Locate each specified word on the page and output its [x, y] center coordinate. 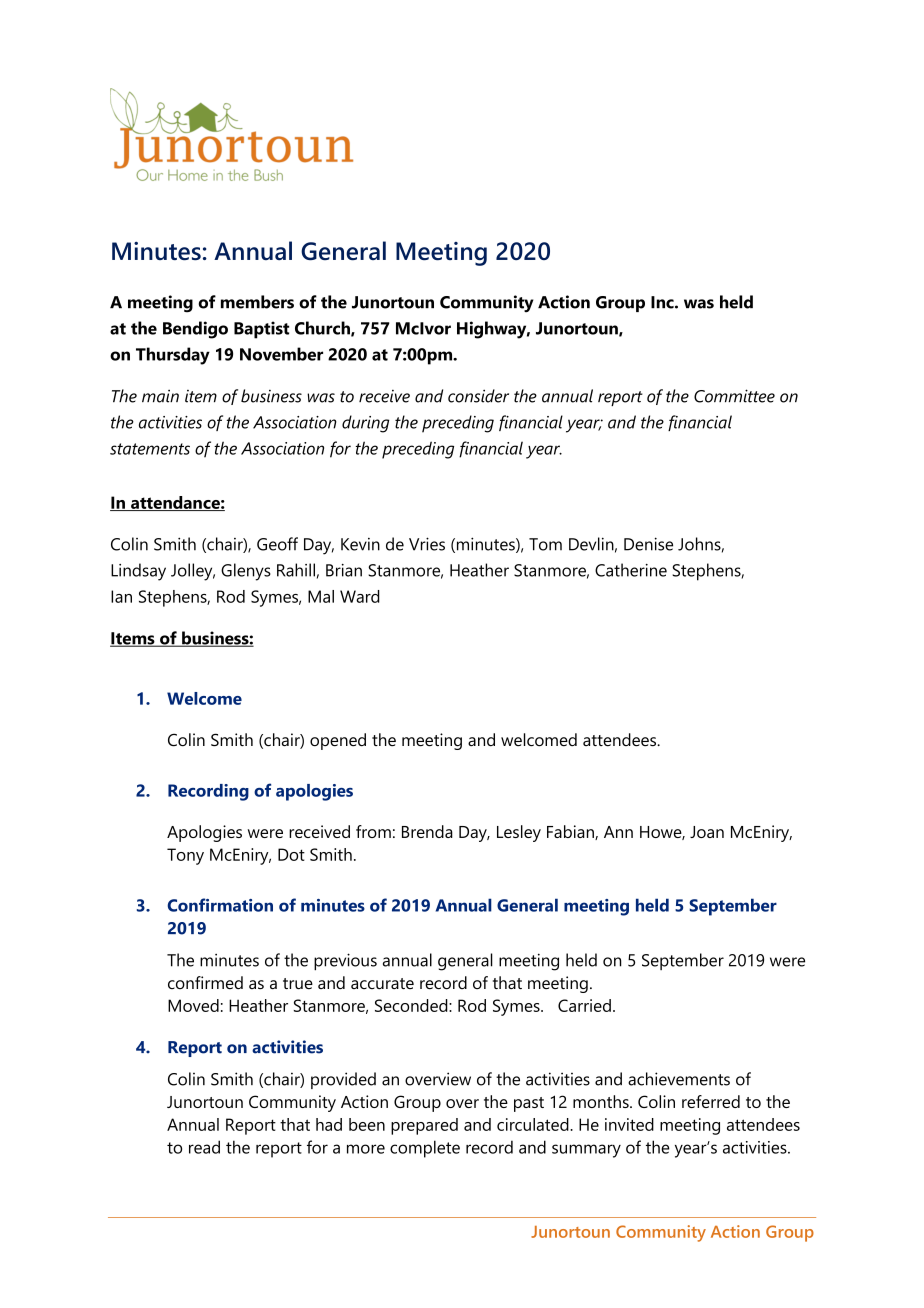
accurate [382, 983]
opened [338, 741]
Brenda [427, 831]
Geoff [277, 544]
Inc [663, 302]
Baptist [261, 330]
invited [629, 1124]
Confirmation [220, 905]
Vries [427, 544]
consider [478, 396]
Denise [648, 544]
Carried [584, 1005]
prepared [424, 1126]
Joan [707, 832]
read [204, 1147]
